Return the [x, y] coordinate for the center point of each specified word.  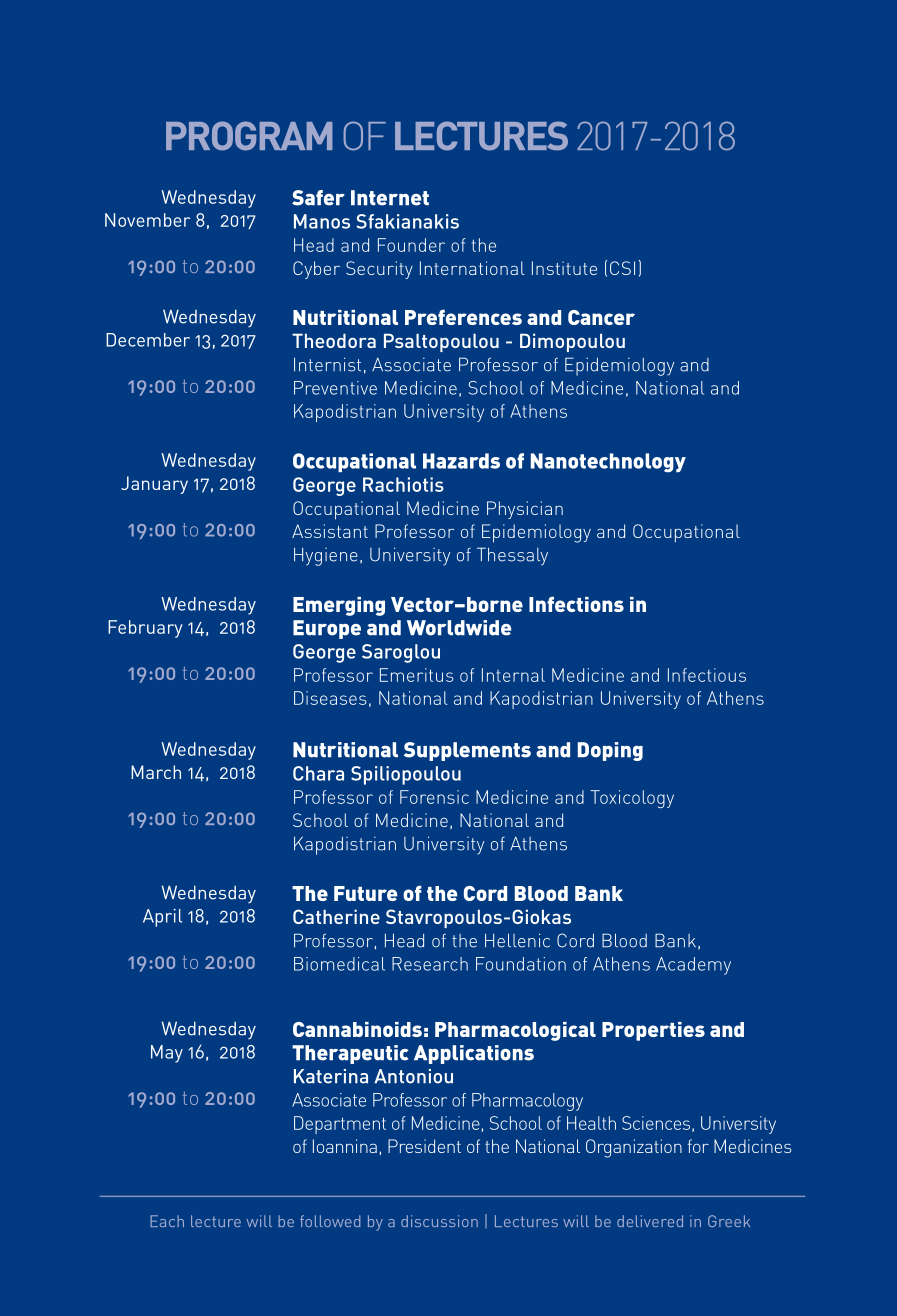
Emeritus [416, 675]
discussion [439, 1221]
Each [167, 1221]
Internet [390, 198]
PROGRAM [249, 136]
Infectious [707, 675]
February [145, 629]
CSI [622, 268]
